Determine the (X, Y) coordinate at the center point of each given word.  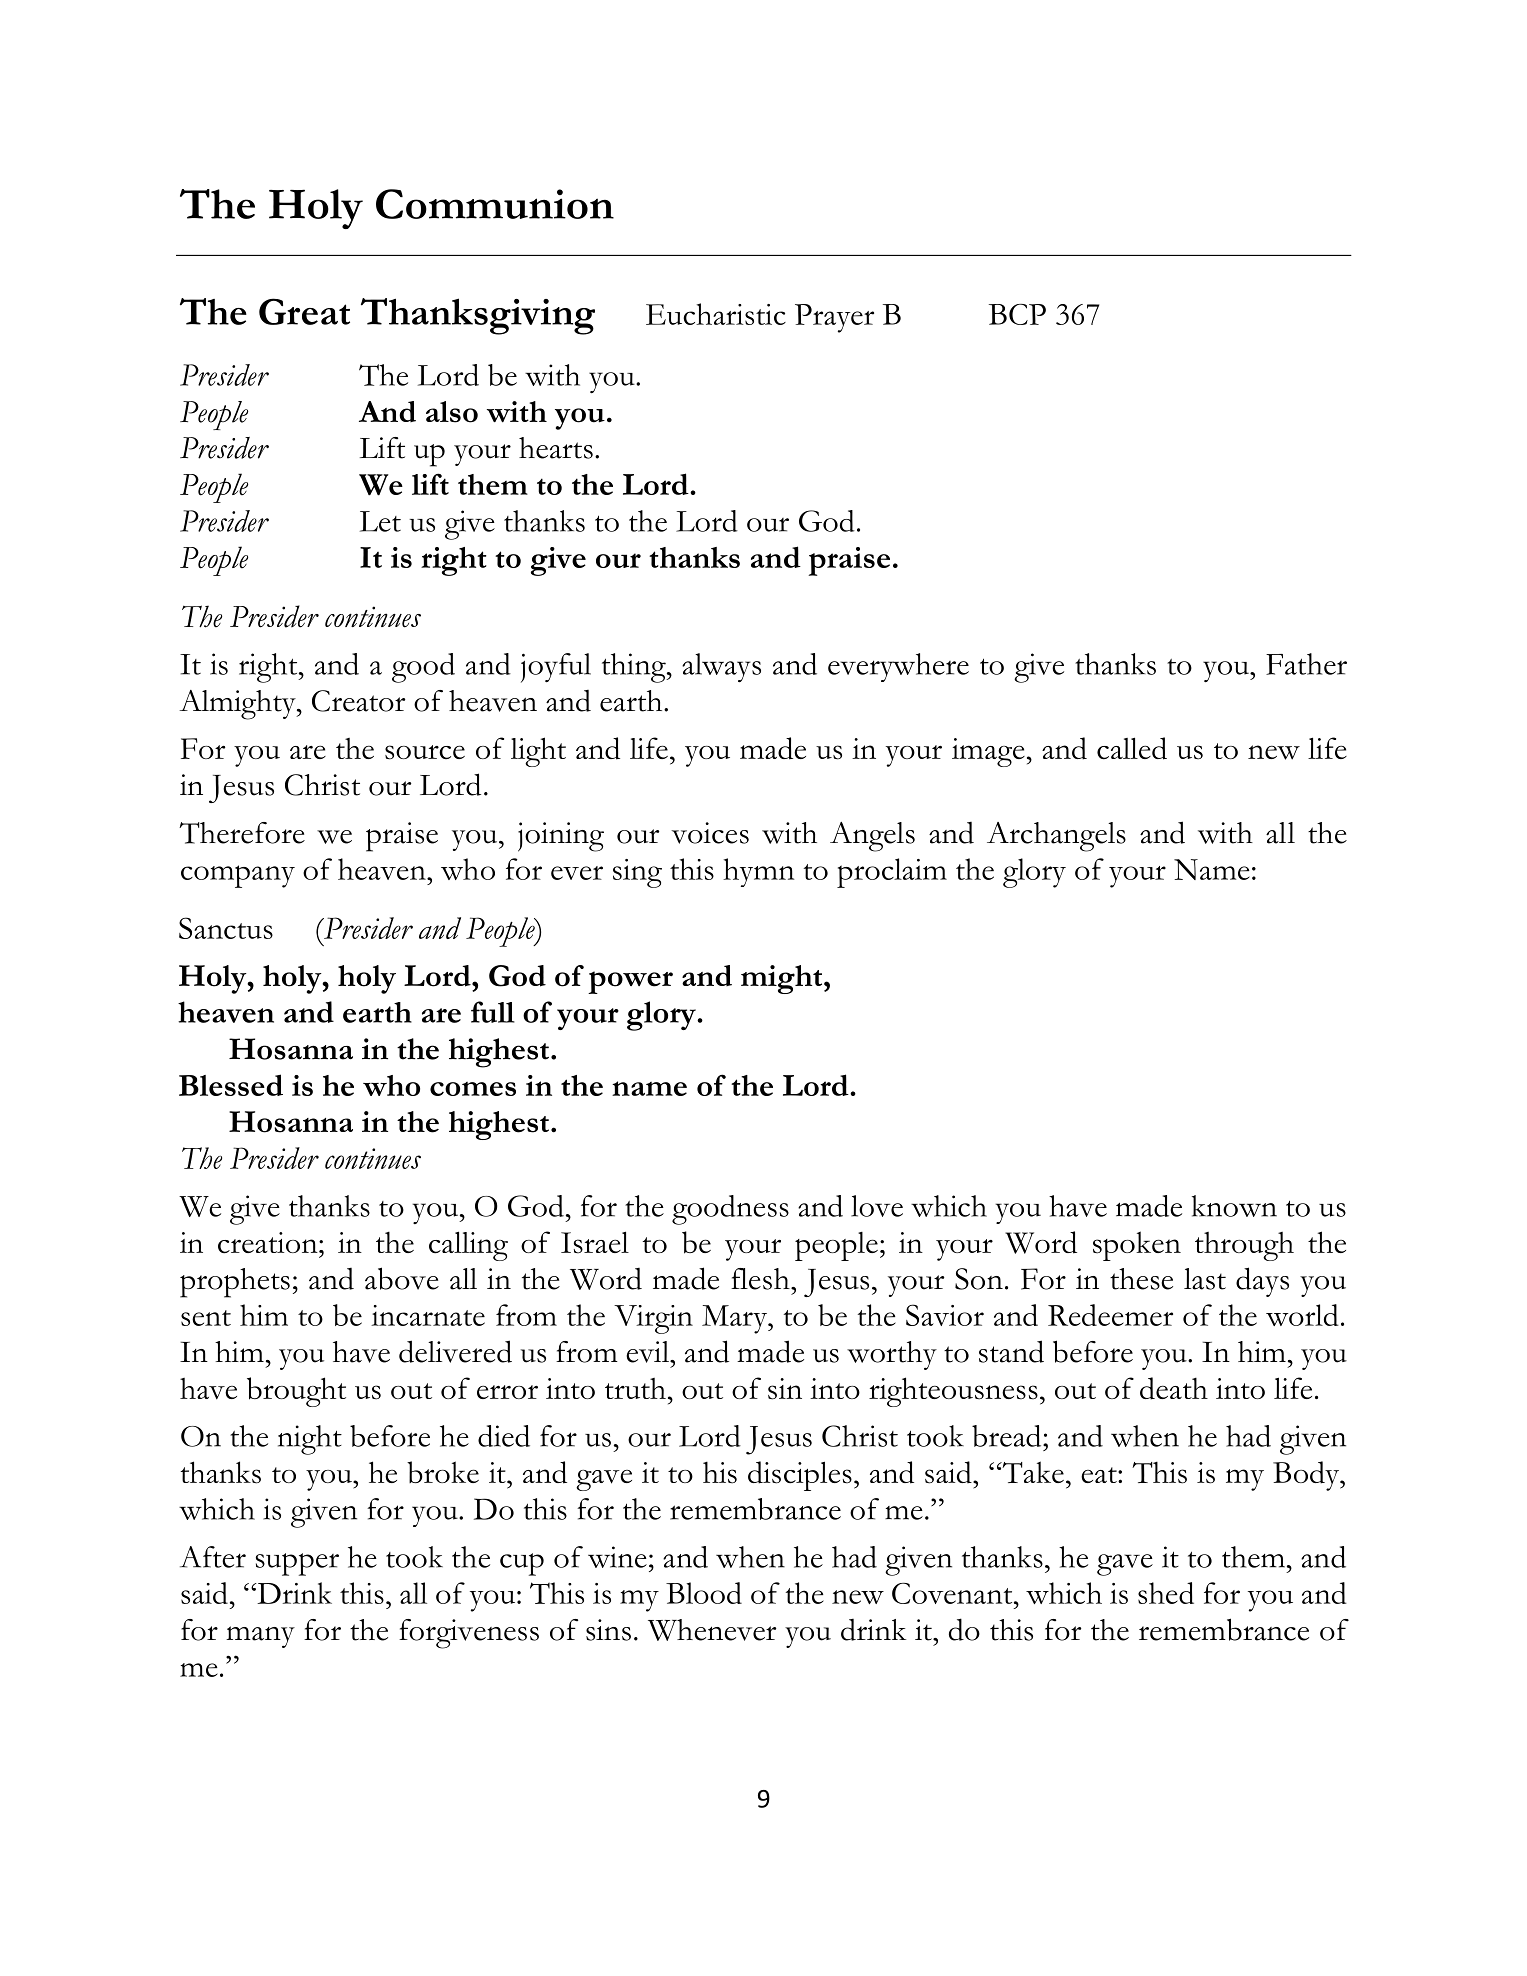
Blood (704, 1593)
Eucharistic (716, 314)
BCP (1017, 314)
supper (297, 1564)
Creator (358, 701)
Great (304, 311)
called (1132, 748)
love (877, 1206)
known (1234, 1206)
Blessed (231, 1085)
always (721, 667)
